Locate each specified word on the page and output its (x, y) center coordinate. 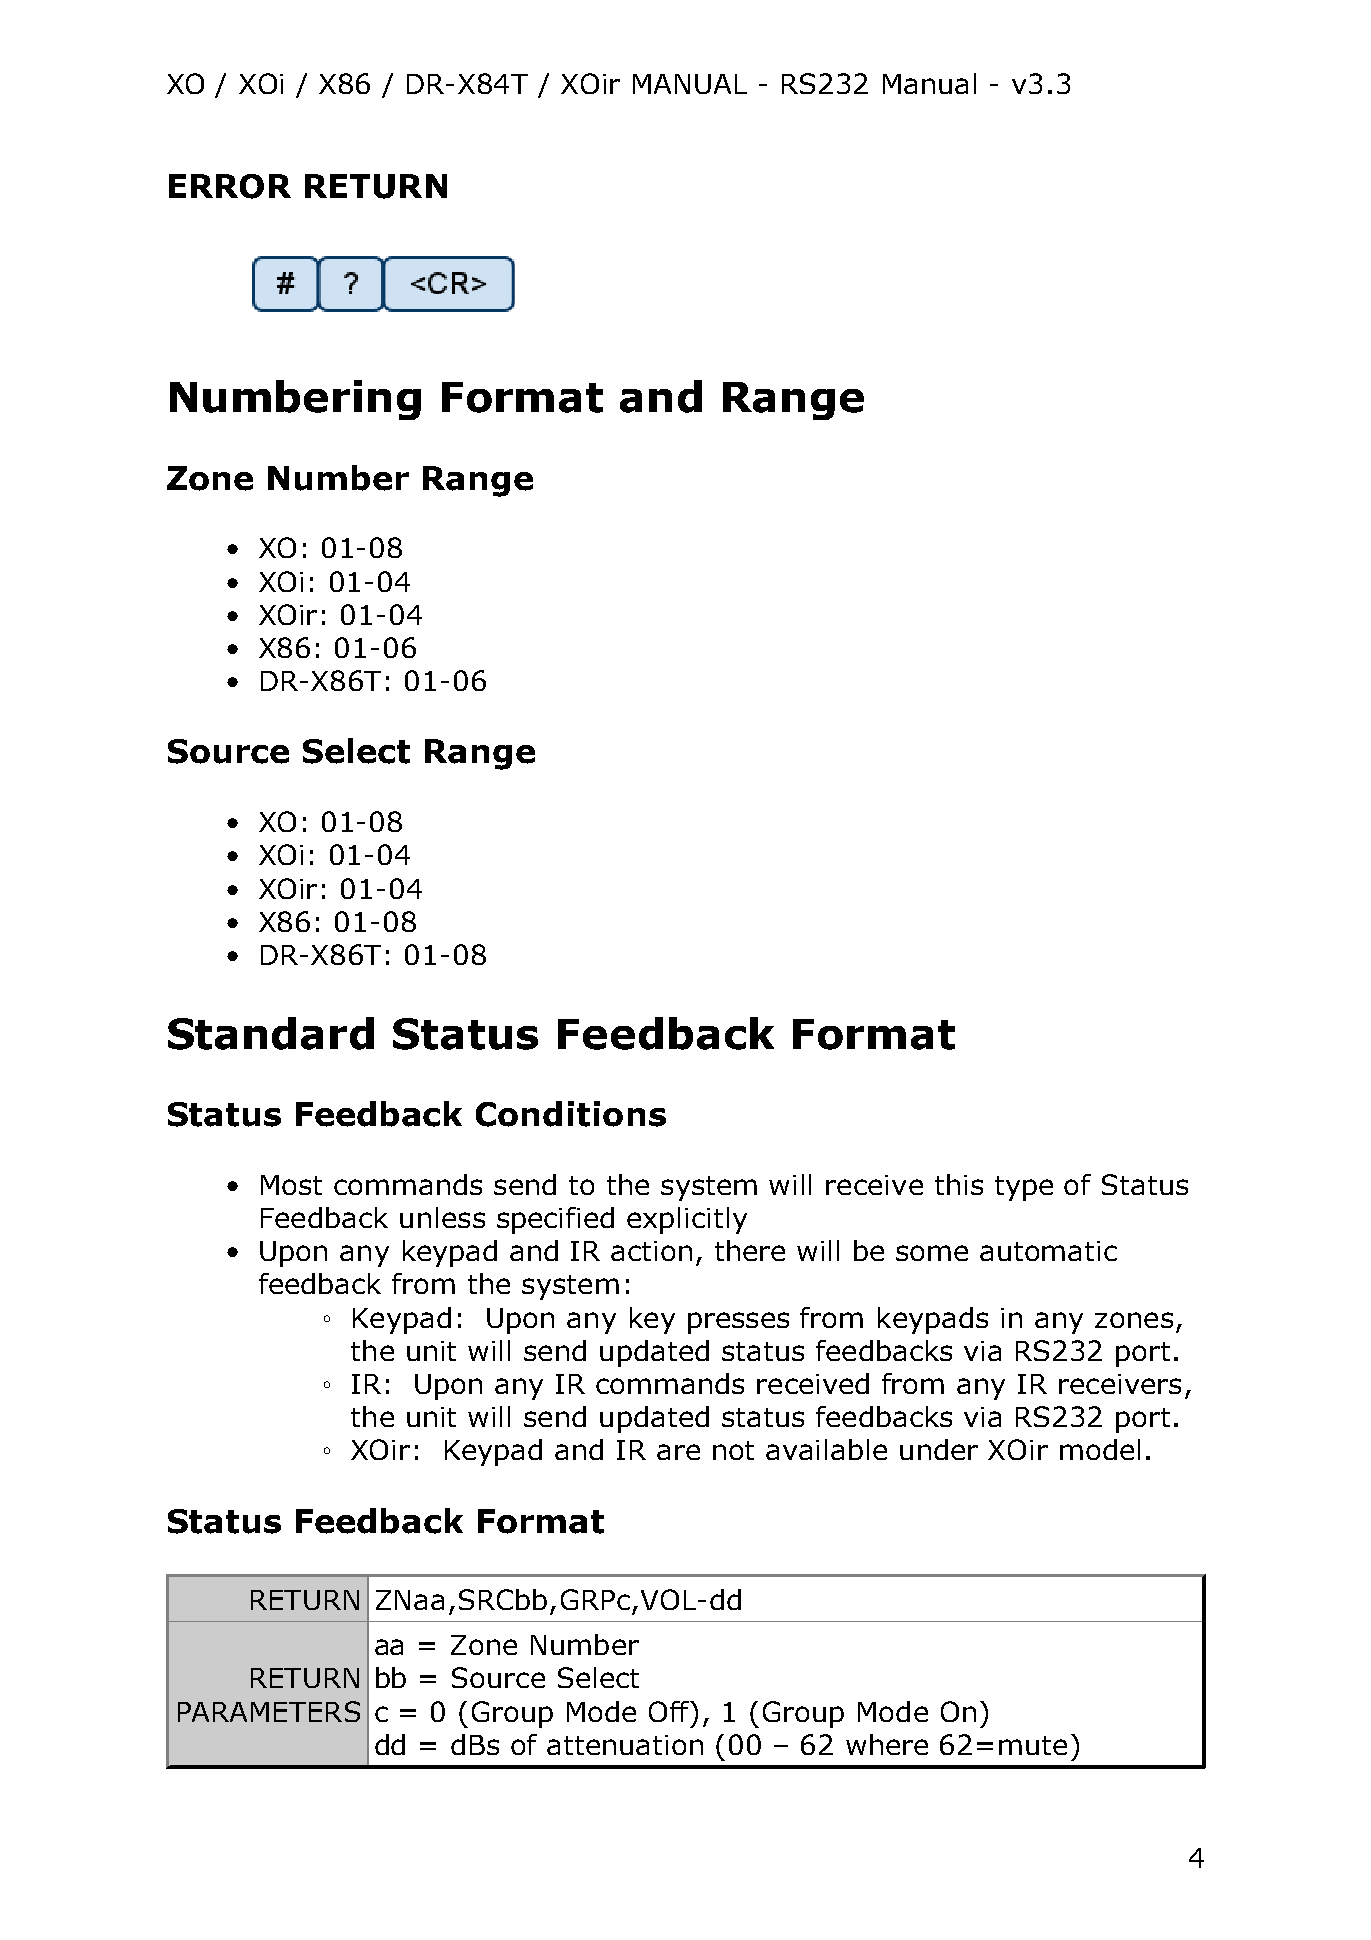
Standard (271, 1033)
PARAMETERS (269, 1711)
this (959, 1184)
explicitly (687, 1220)
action (651, 1251)
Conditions (571, 1114)
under (939, 1449)
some (932, 1253)
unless (442, 1217)
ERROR (230, 186)
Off (670, 1711)
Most (291, 1185)
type (1024, 1188)
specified (555, 1220)
